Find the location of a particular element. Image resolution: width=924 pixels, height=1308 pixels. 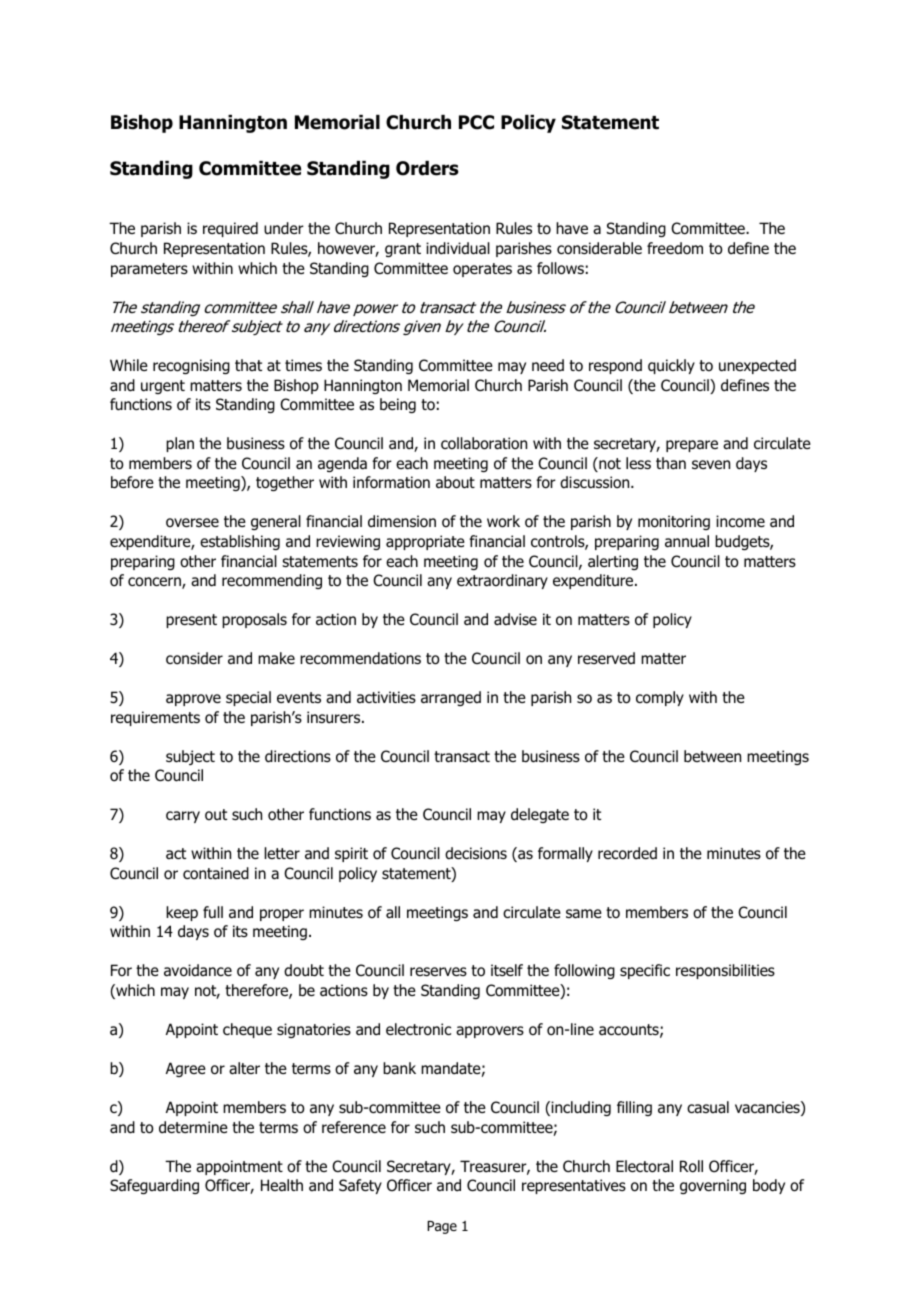

establishing is located at coordinates (240, 542).
